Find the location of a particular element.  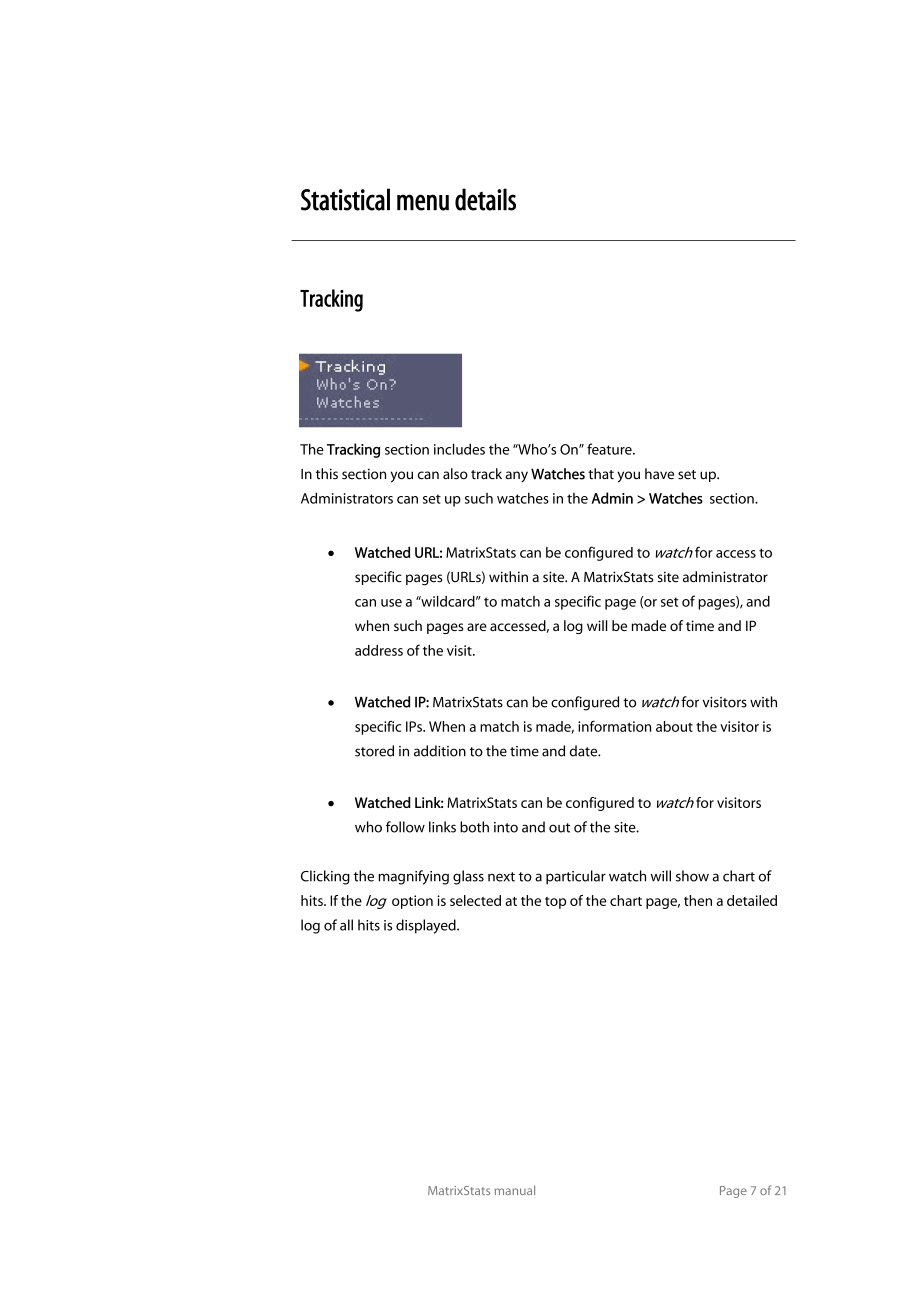

into is located at coordinates (506, 827).
